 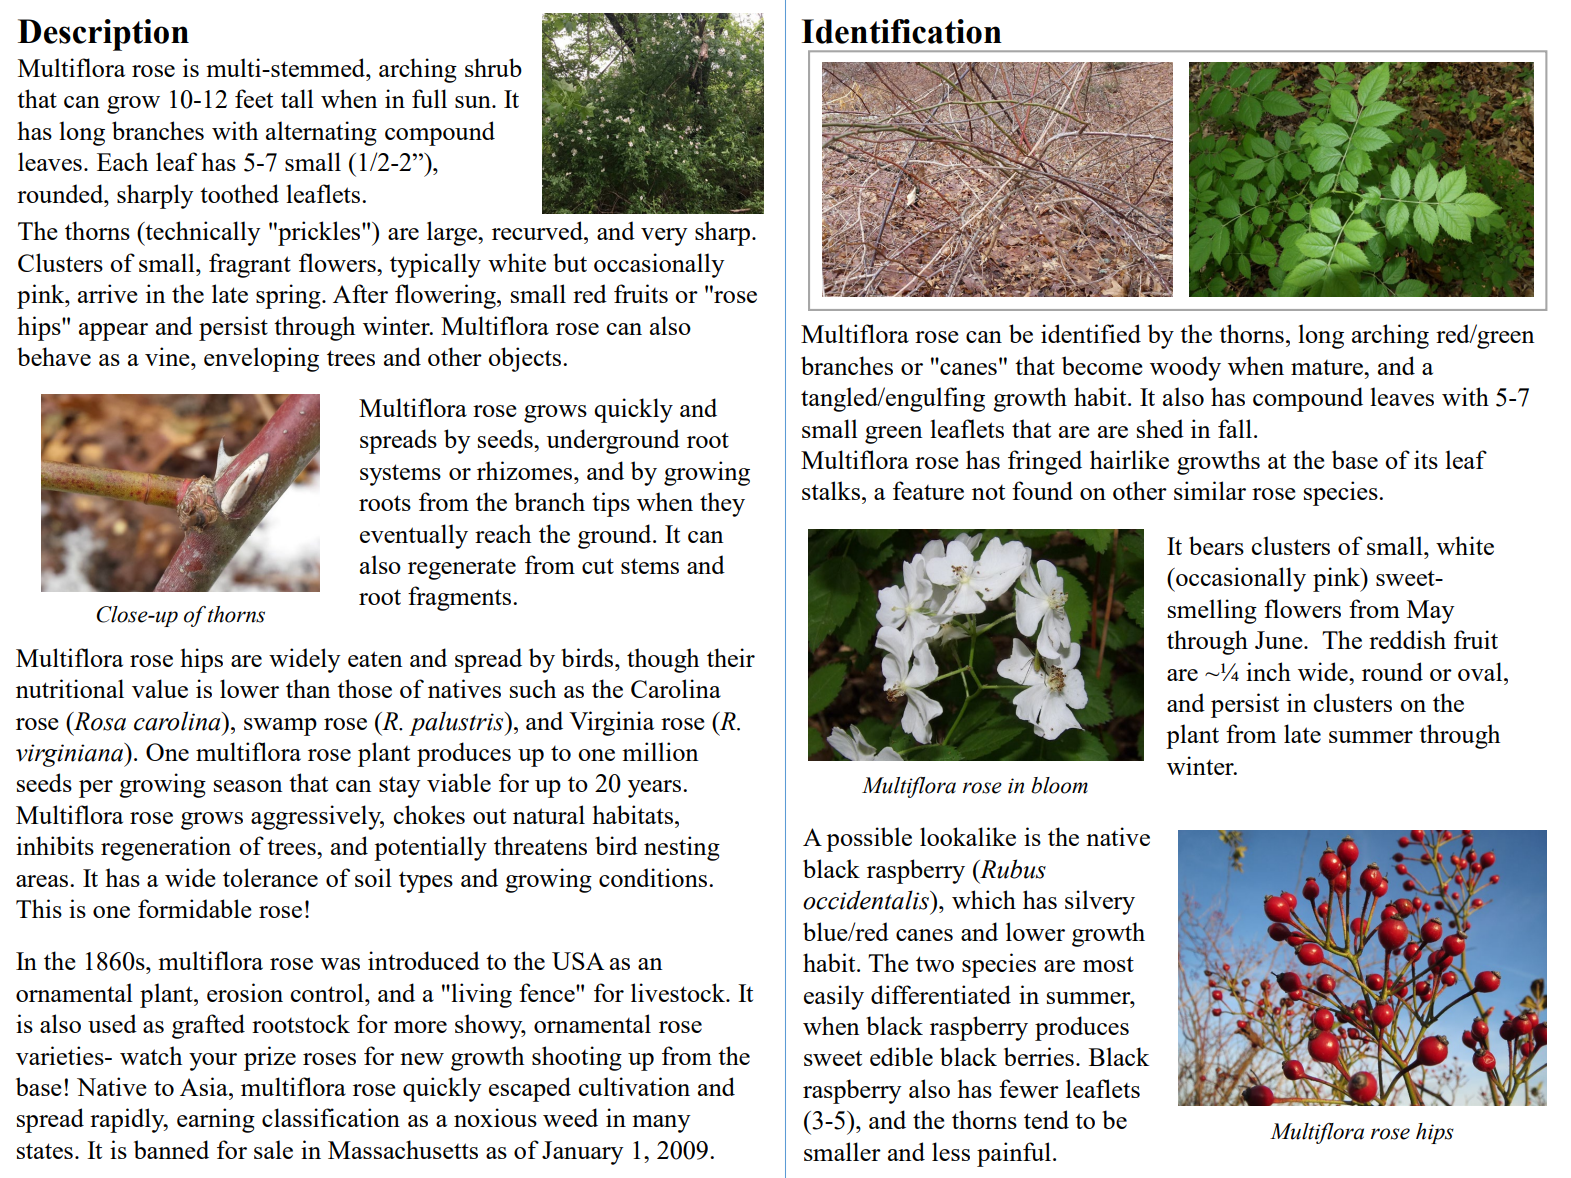 I want to click on their, so click(x=731, y=657).
